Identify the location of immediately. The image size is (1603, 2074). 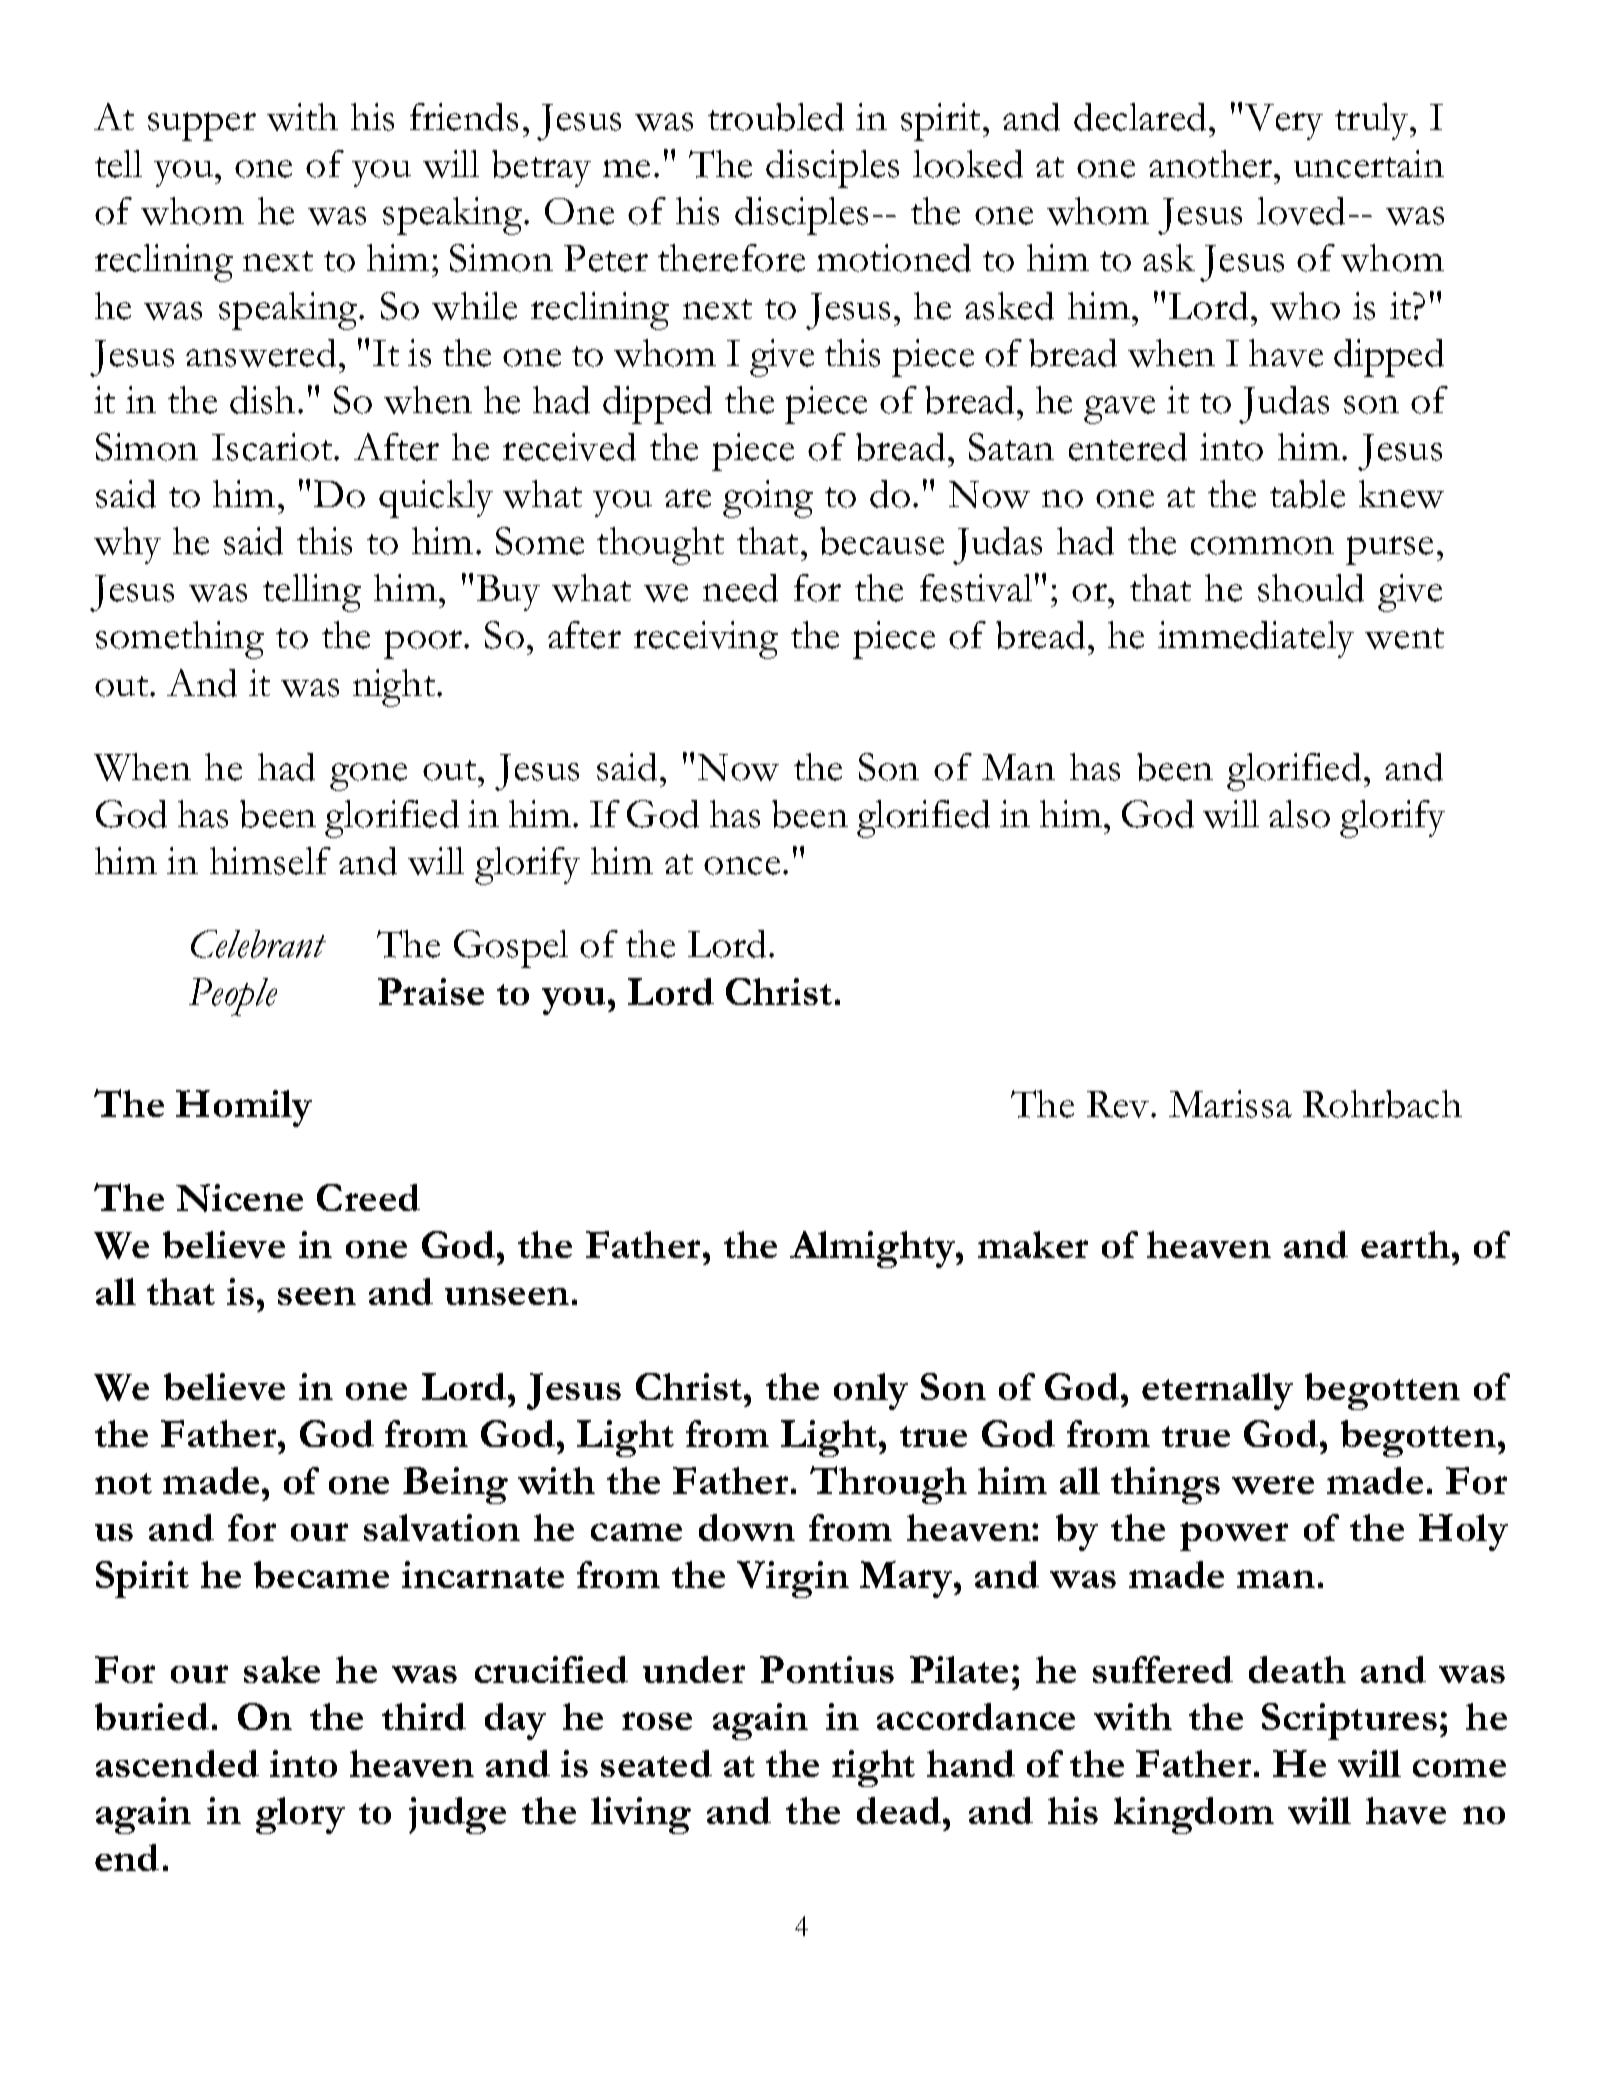
(1256, 639).
